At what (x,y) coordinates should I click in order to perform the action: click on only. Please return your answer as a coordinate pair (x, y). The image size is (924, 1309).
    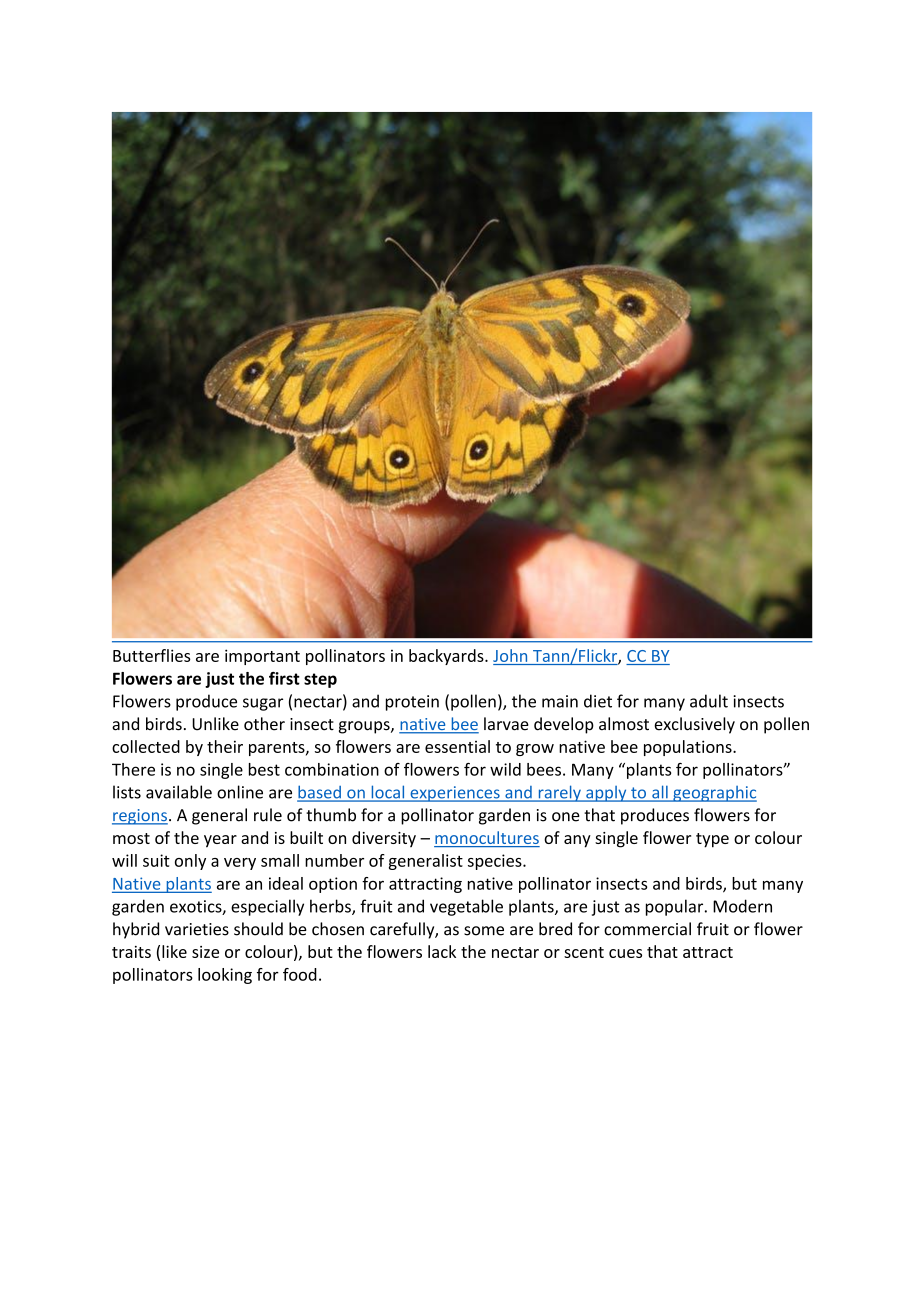
    Looking at the image, I should click on (190, 862).
